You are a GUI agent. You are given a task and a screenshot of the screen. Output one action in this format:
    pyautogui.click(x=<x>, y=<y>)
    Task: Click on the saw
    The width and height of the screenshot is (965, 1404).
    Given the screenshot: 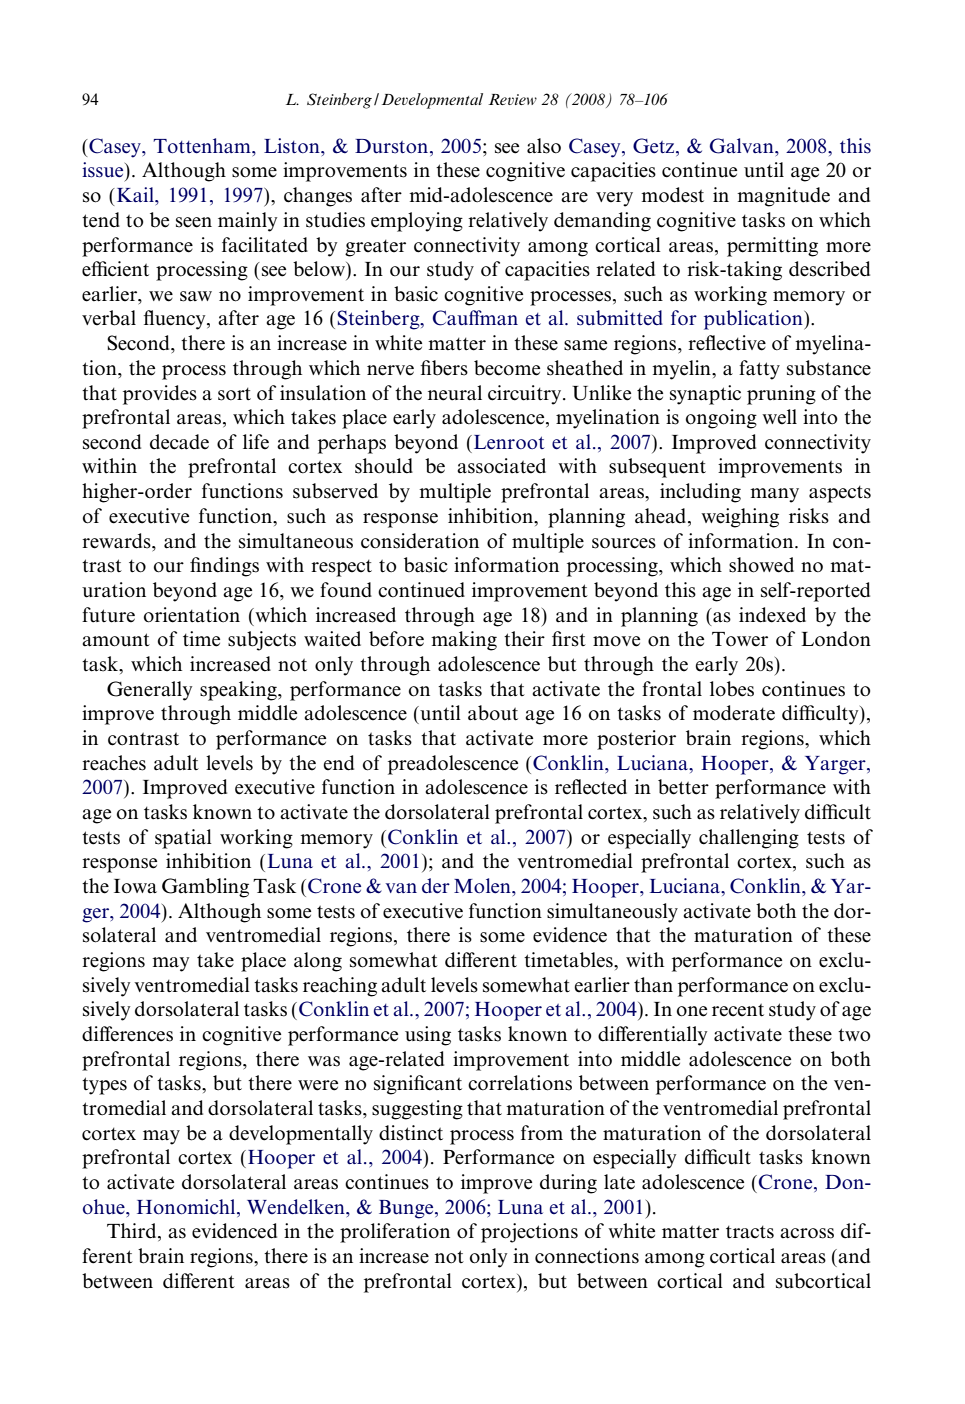 What is the action you would take?
    pyautogui.click(x=196, y=296)
